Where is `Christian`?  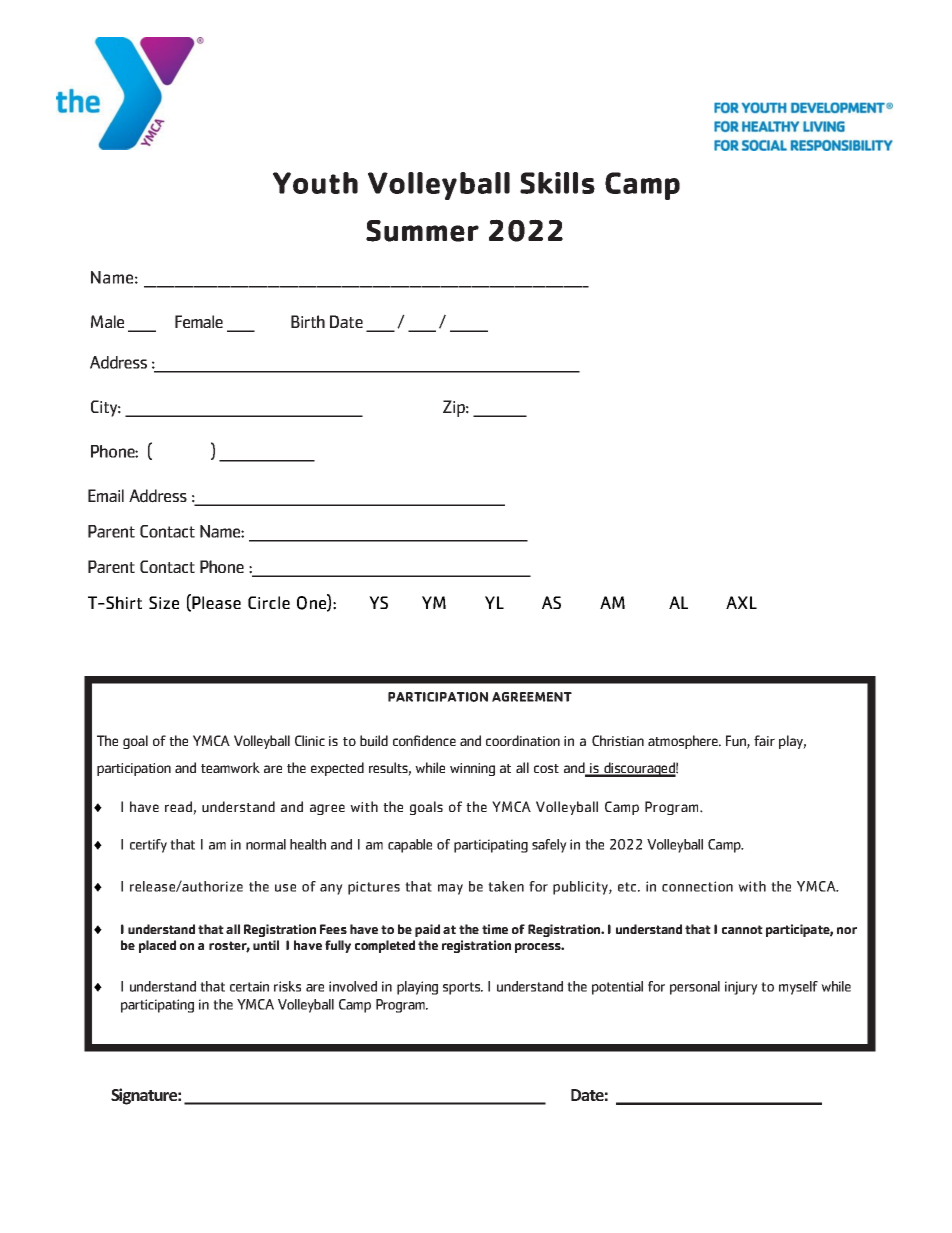 Christian is located at coordinates (618, 740).
